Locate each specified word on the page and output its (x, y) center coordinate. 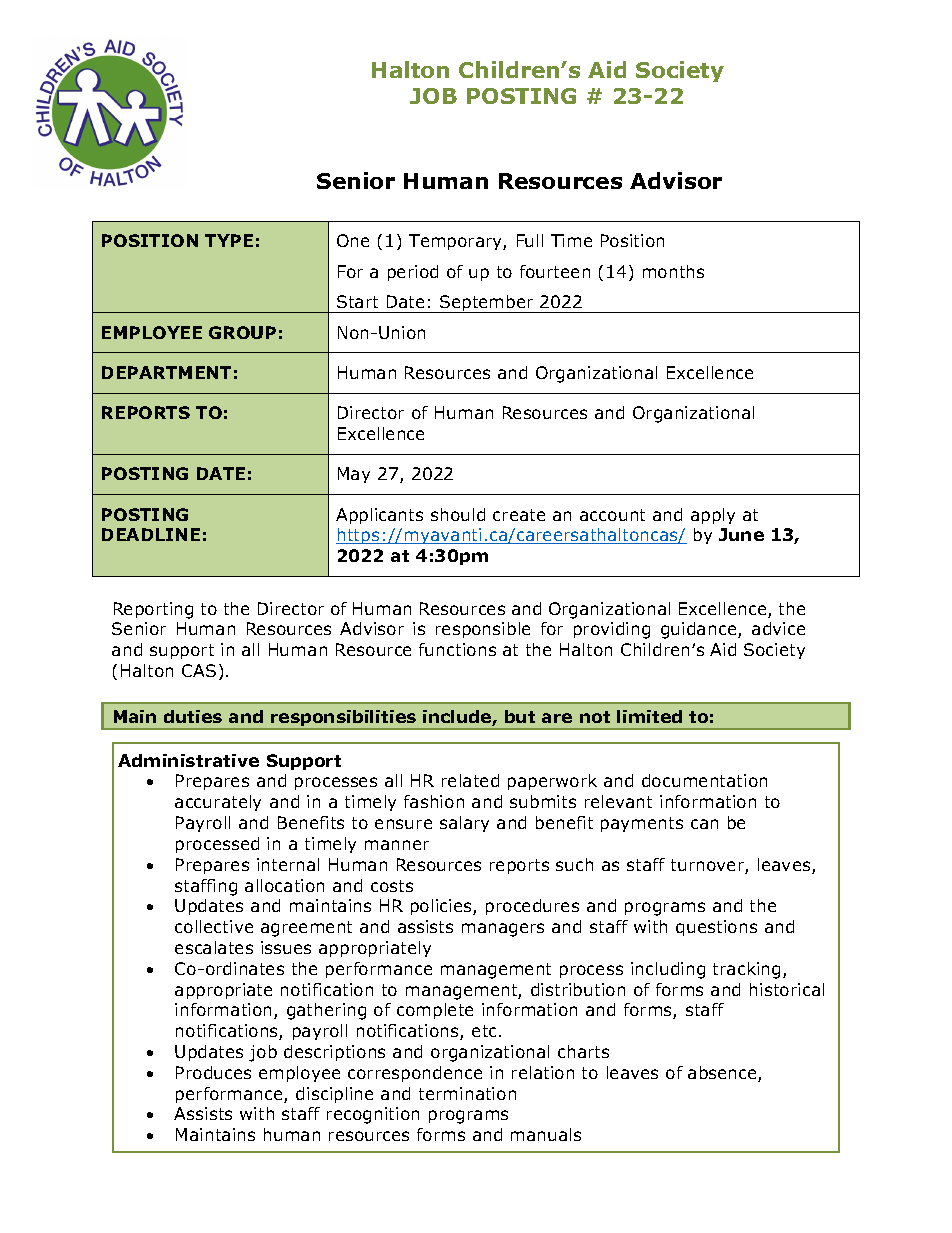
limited (649, 716)
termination (467, 1093)
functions (457, 649)
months (673, 271)
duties (193, 716)
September (487, 304)
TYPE (229, 240)
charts (583, 1051)
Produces (213, 1072)
